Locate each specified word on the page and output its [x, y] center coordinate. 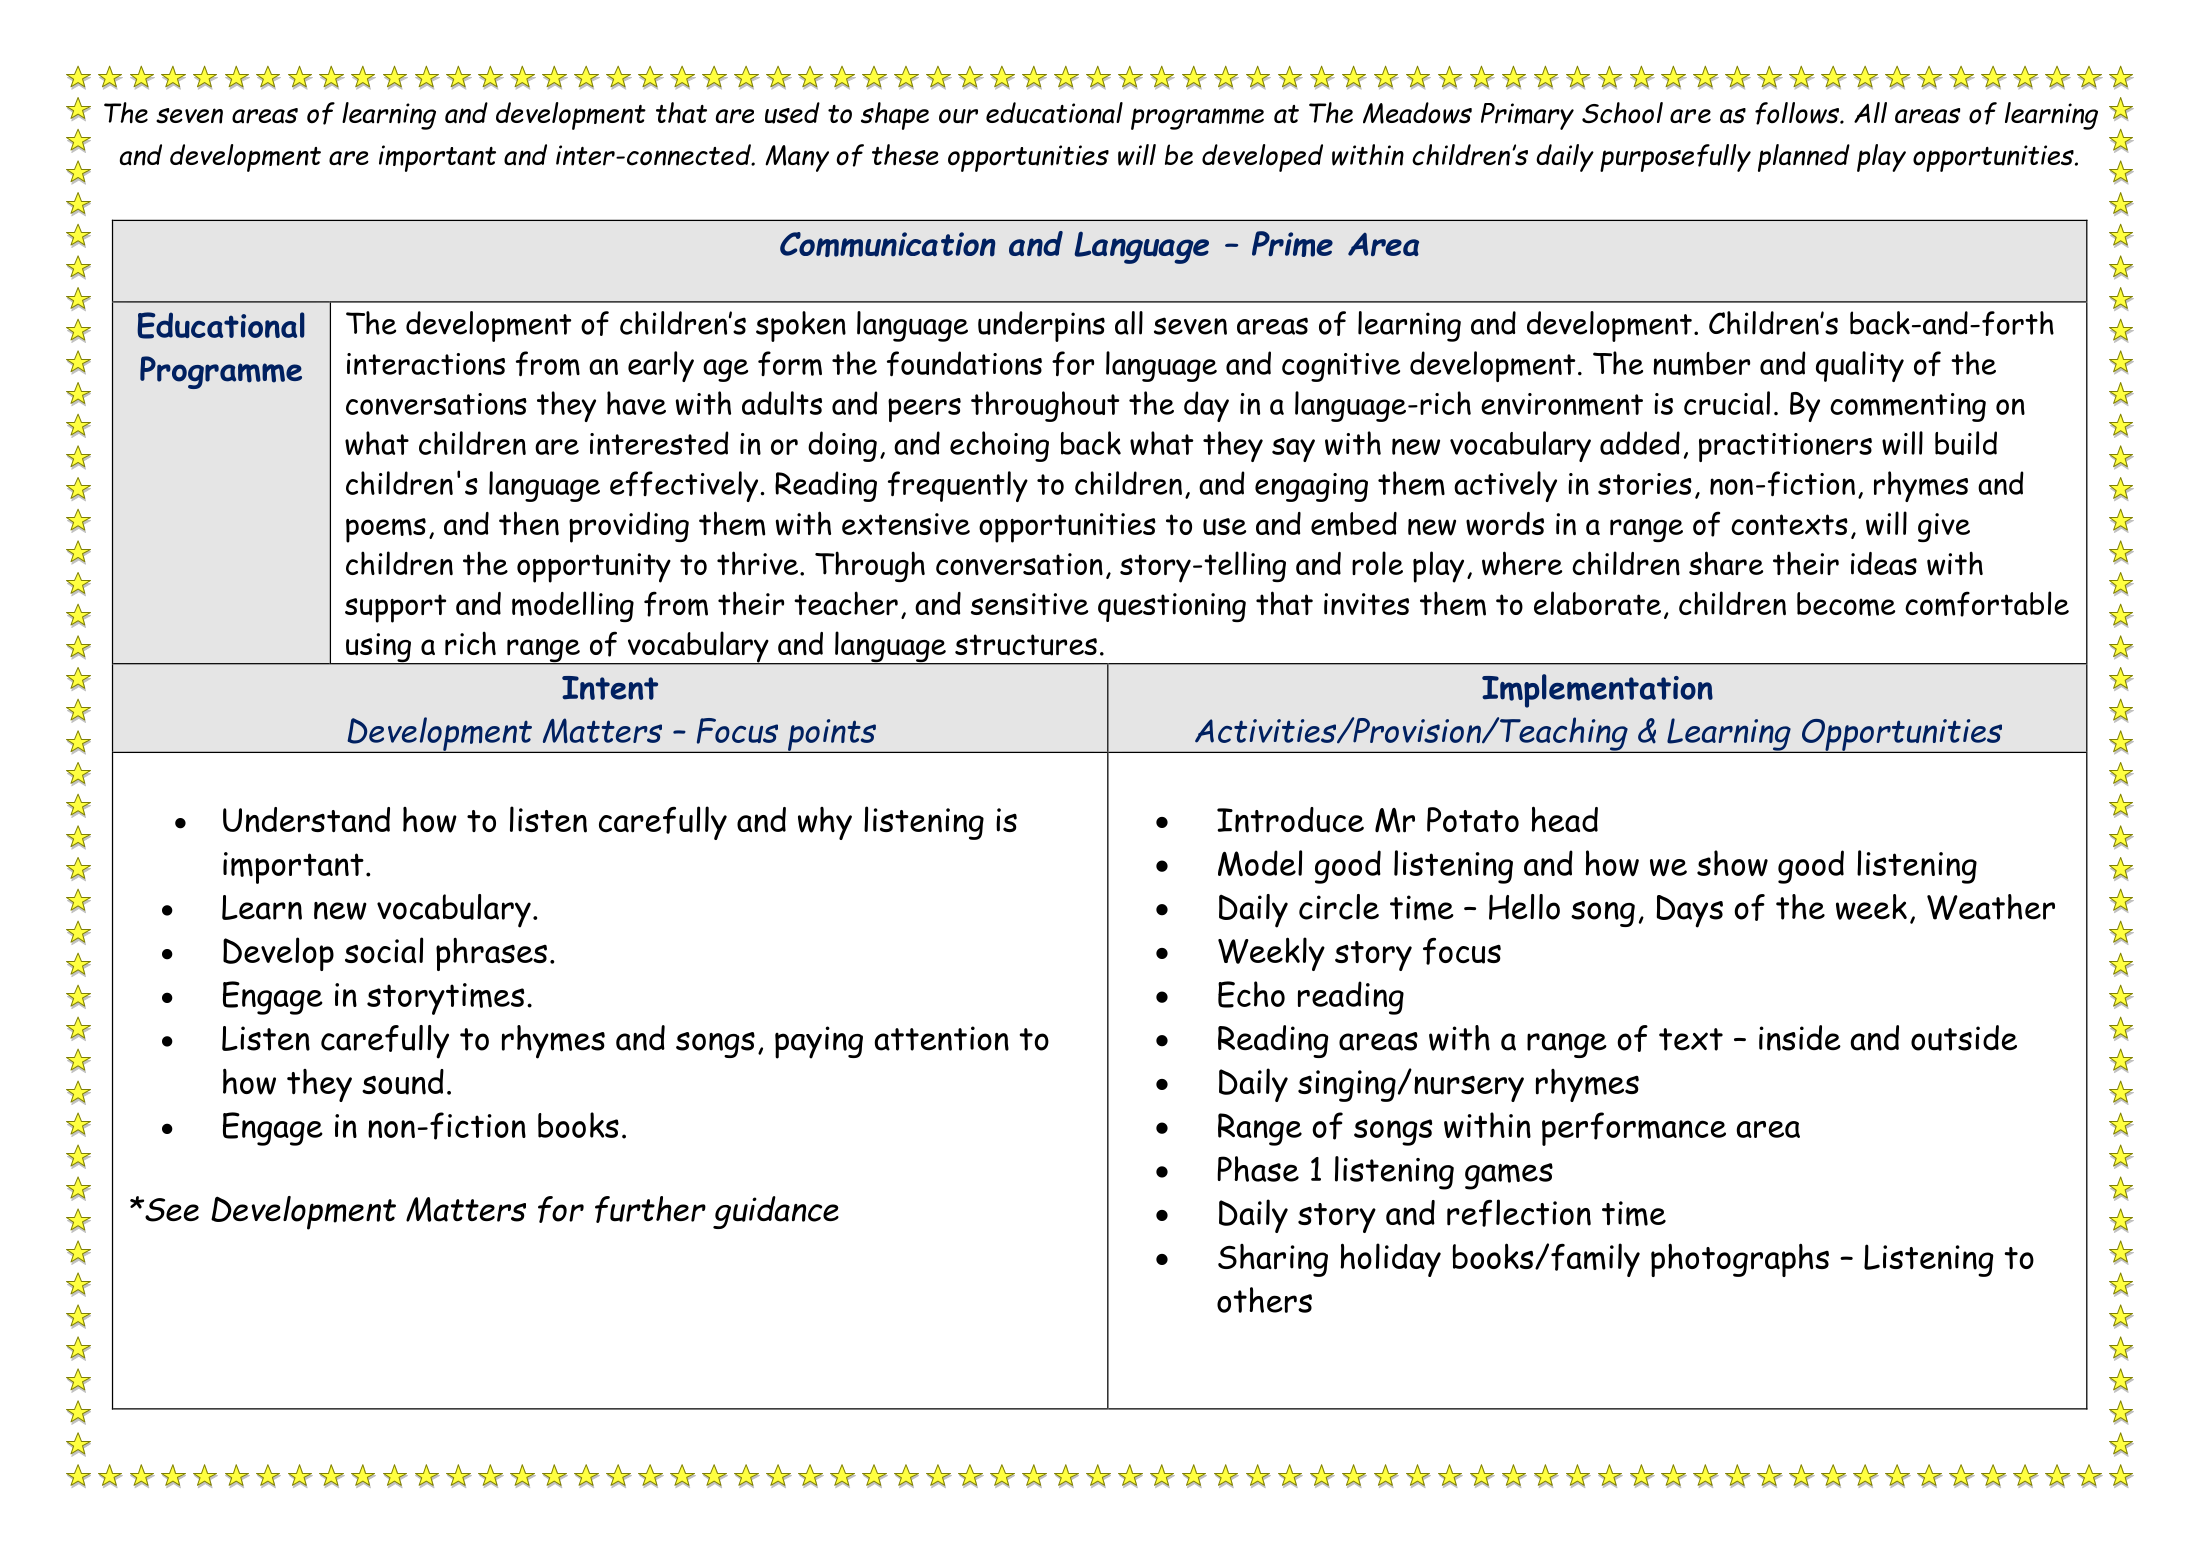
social [384, 950]
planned [1804, 158]
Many [797, 158]
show [1732, 863]
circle [1339, 907]
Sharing [1273, 1260]
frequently [958, 486]
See [171, 1210]
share [1726, 563]
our [958, 116]
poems [386, 530]
